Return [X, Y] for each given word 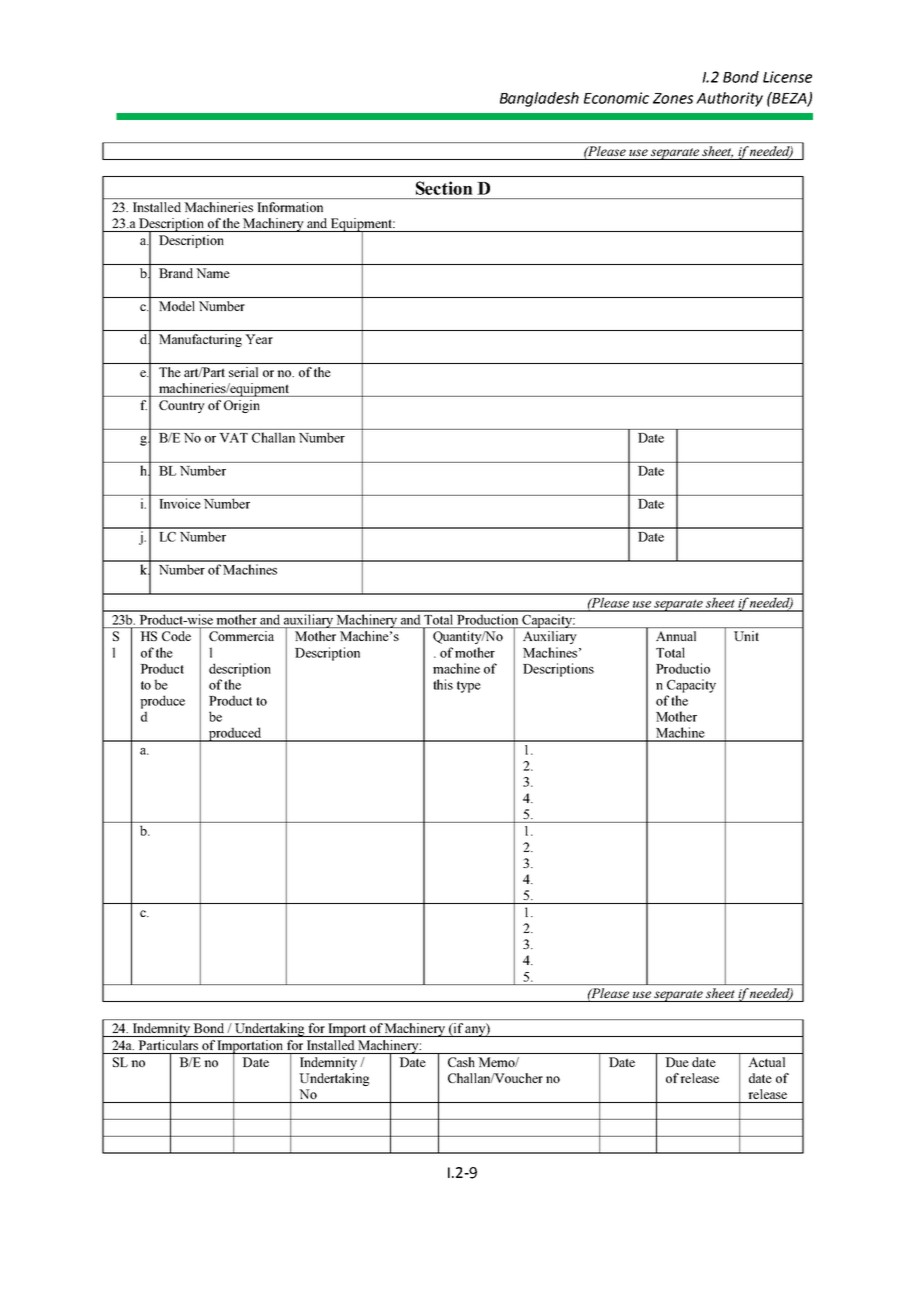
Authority [729, 99]
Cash [461, 1062]
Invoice [180, 503]
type [469, 687]
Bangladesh [539, 99]
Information [290, 207]
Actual [767, 1062]
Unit [746, 636]
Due [677, 1062]
